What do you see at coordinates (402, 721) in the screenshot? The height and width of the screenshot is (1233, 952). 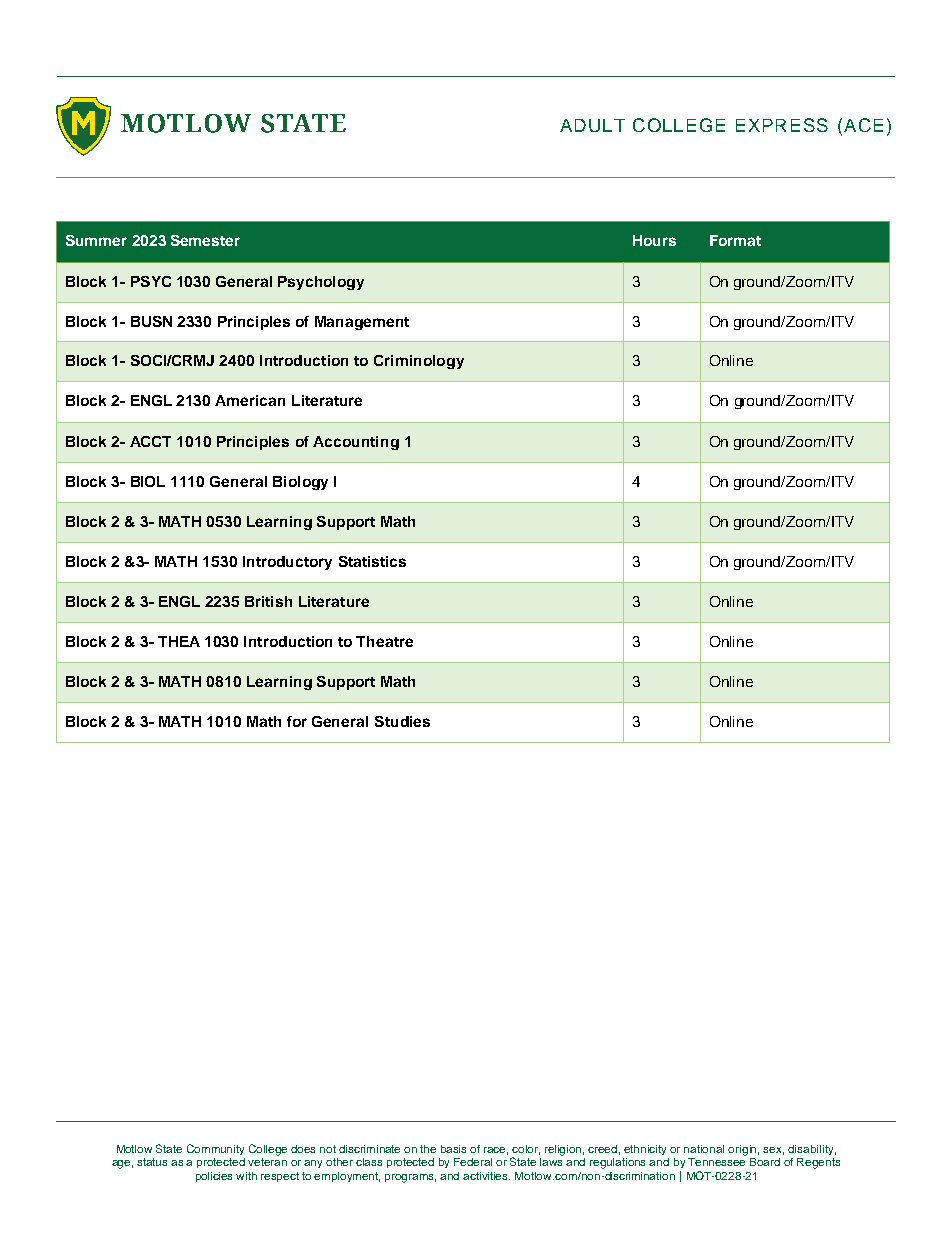 I see `Studies` at bounding box center [402, 721].
